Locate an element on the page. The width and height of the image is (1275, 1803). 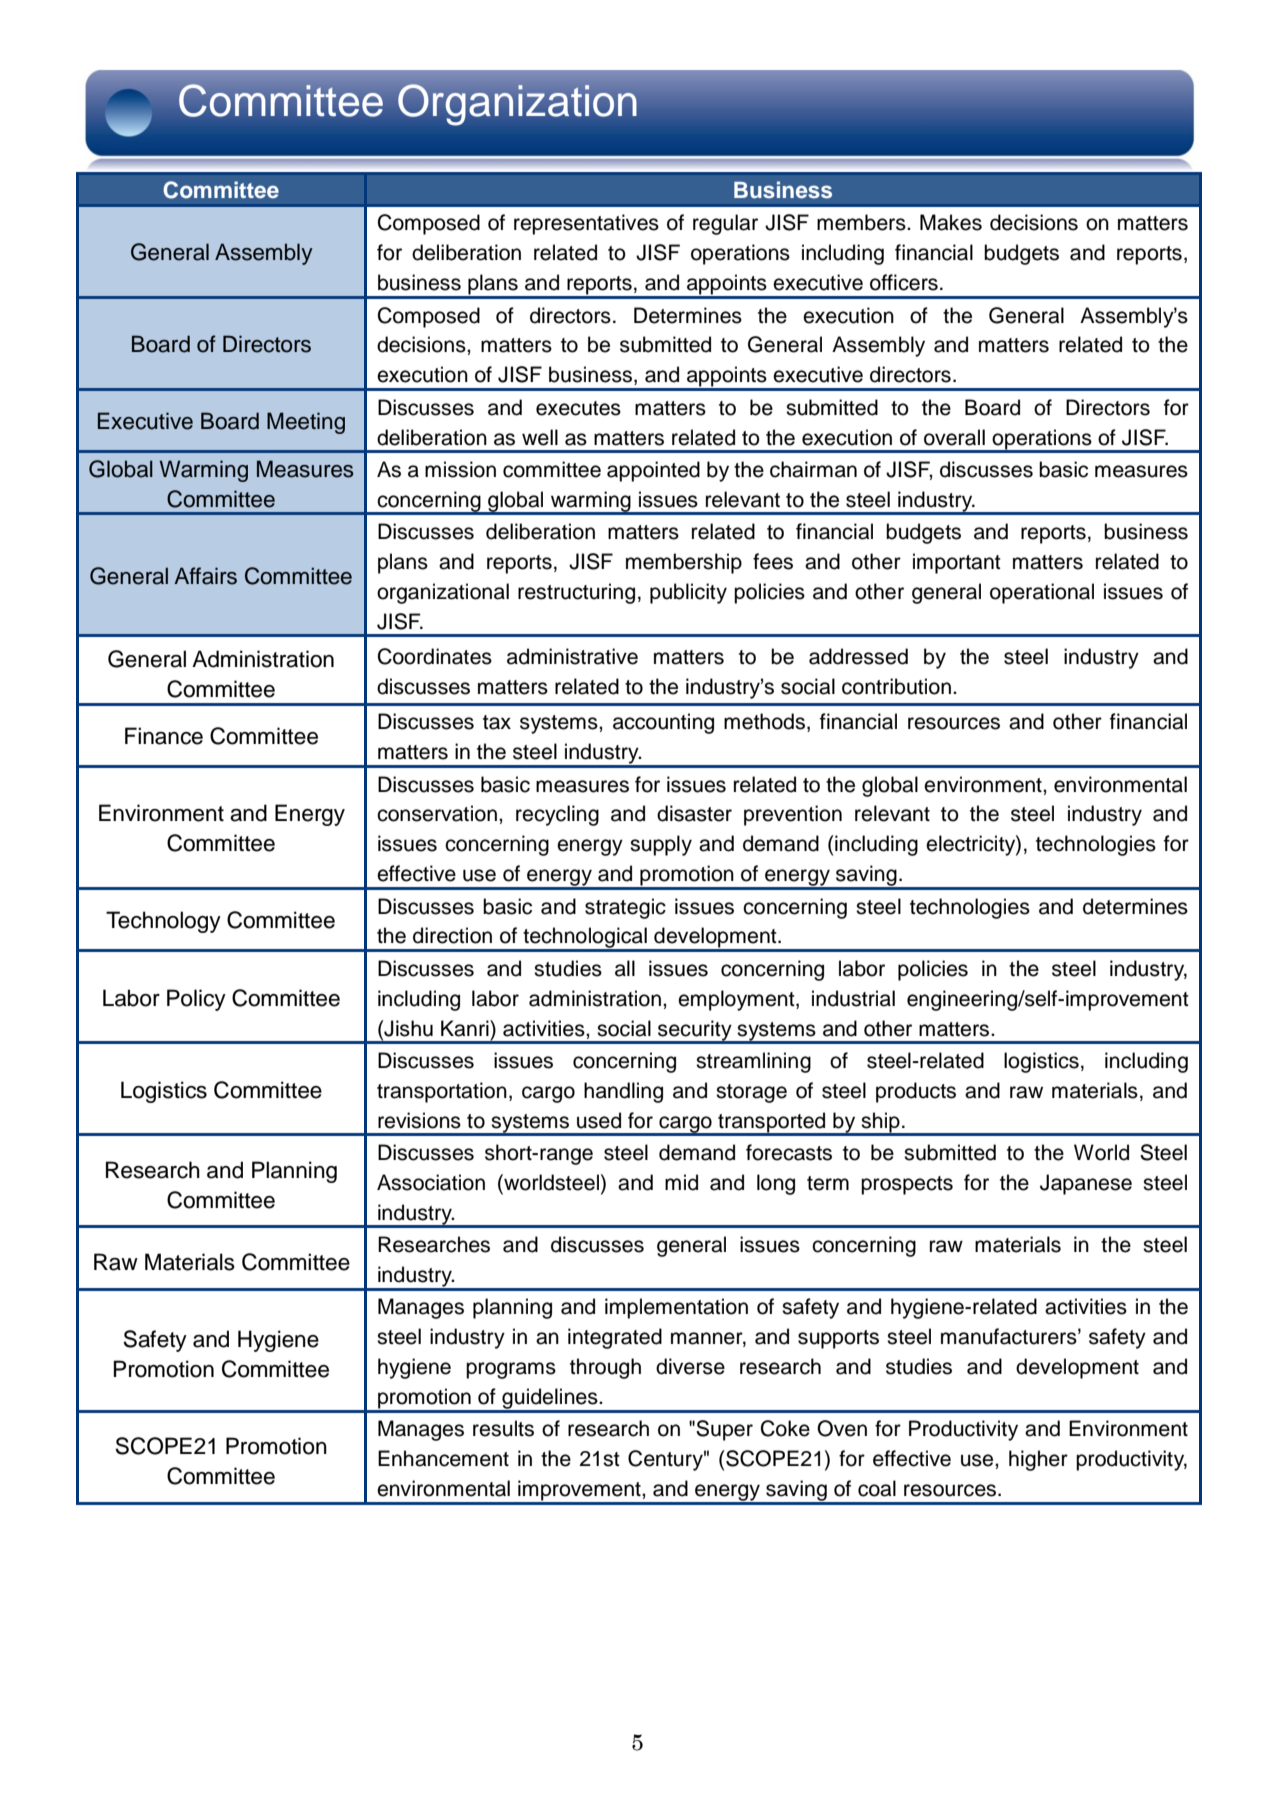
products is located at coordinates (916, 1092).
